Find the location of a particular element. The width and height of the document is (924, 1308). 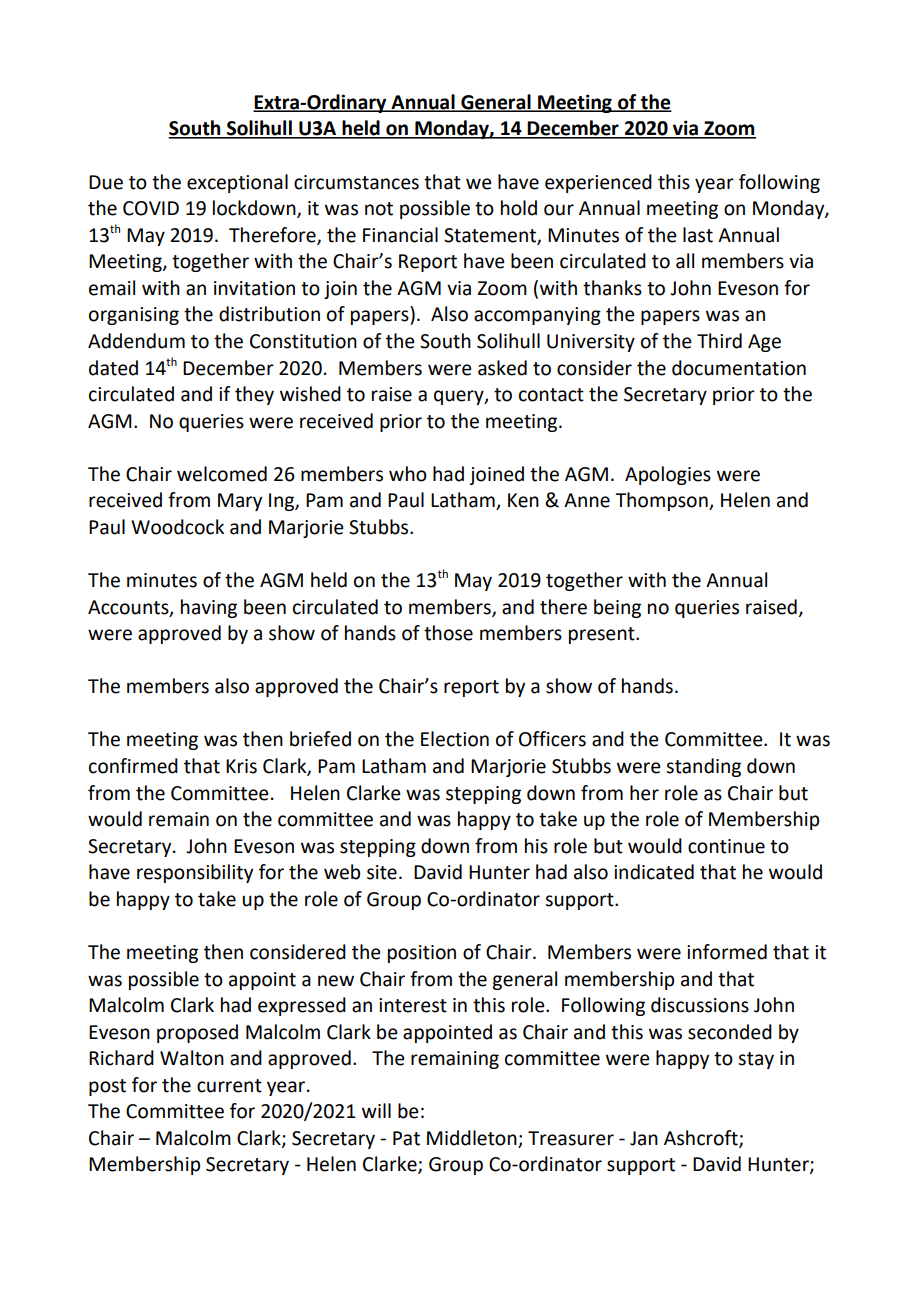

documentation is located at coordinates (739, 368).
